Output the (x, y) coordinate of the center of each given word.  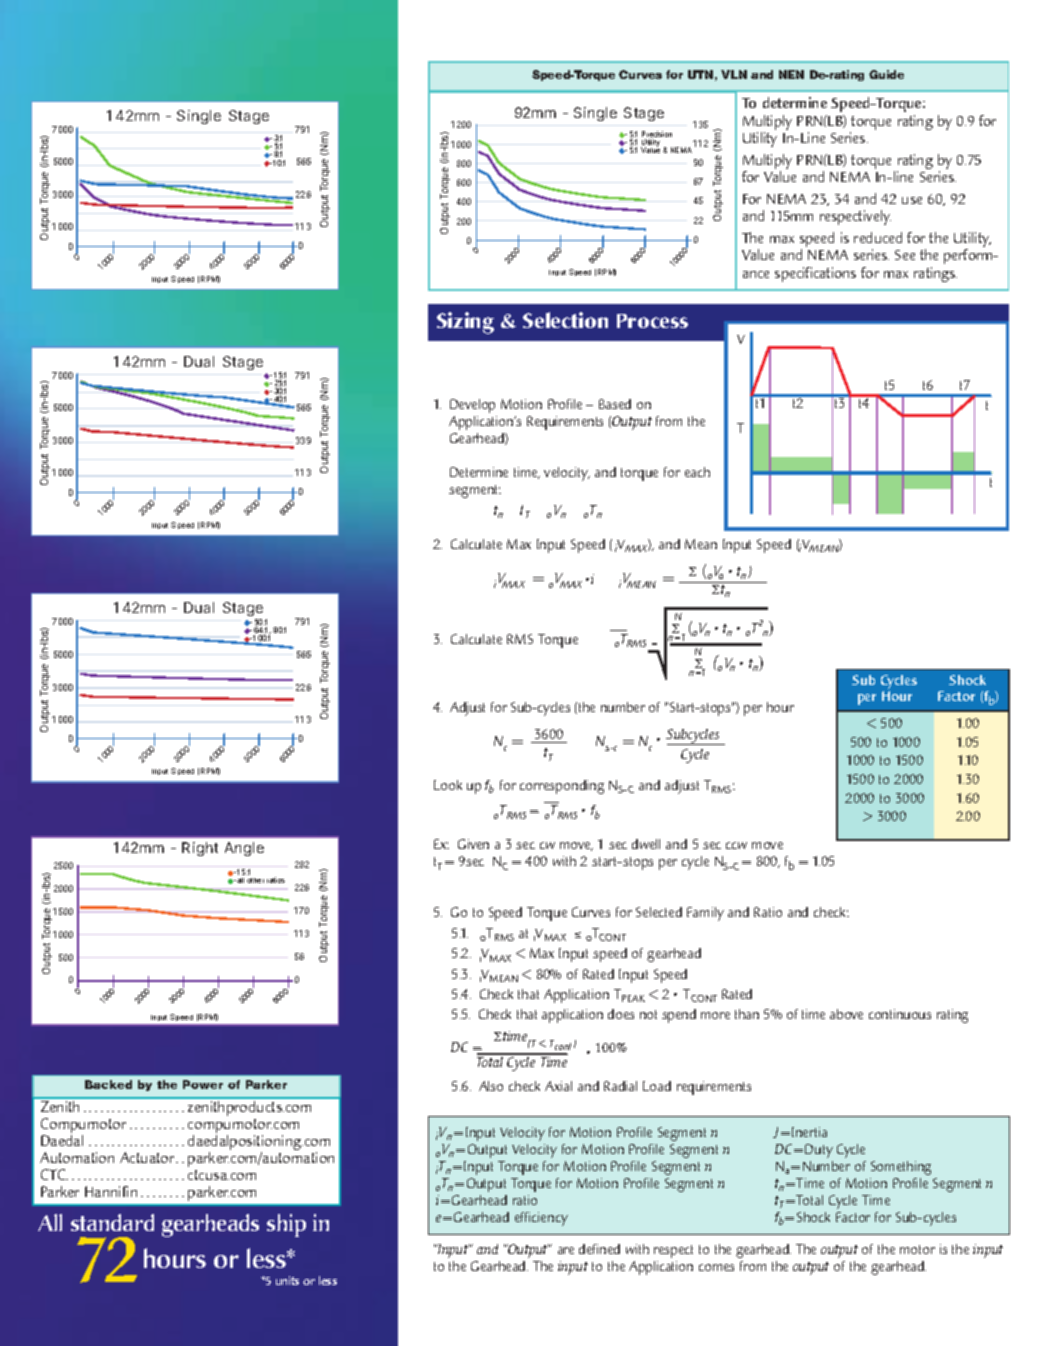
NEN (791, 74)
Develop (472, 406)
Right (200, 849)
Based (615, 404)
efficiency (541, 1219)
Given (473, 844)
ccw (736, 845)
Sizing (465, 323)
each (697, 472)
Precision (657, 135)
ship (286, 1225)
